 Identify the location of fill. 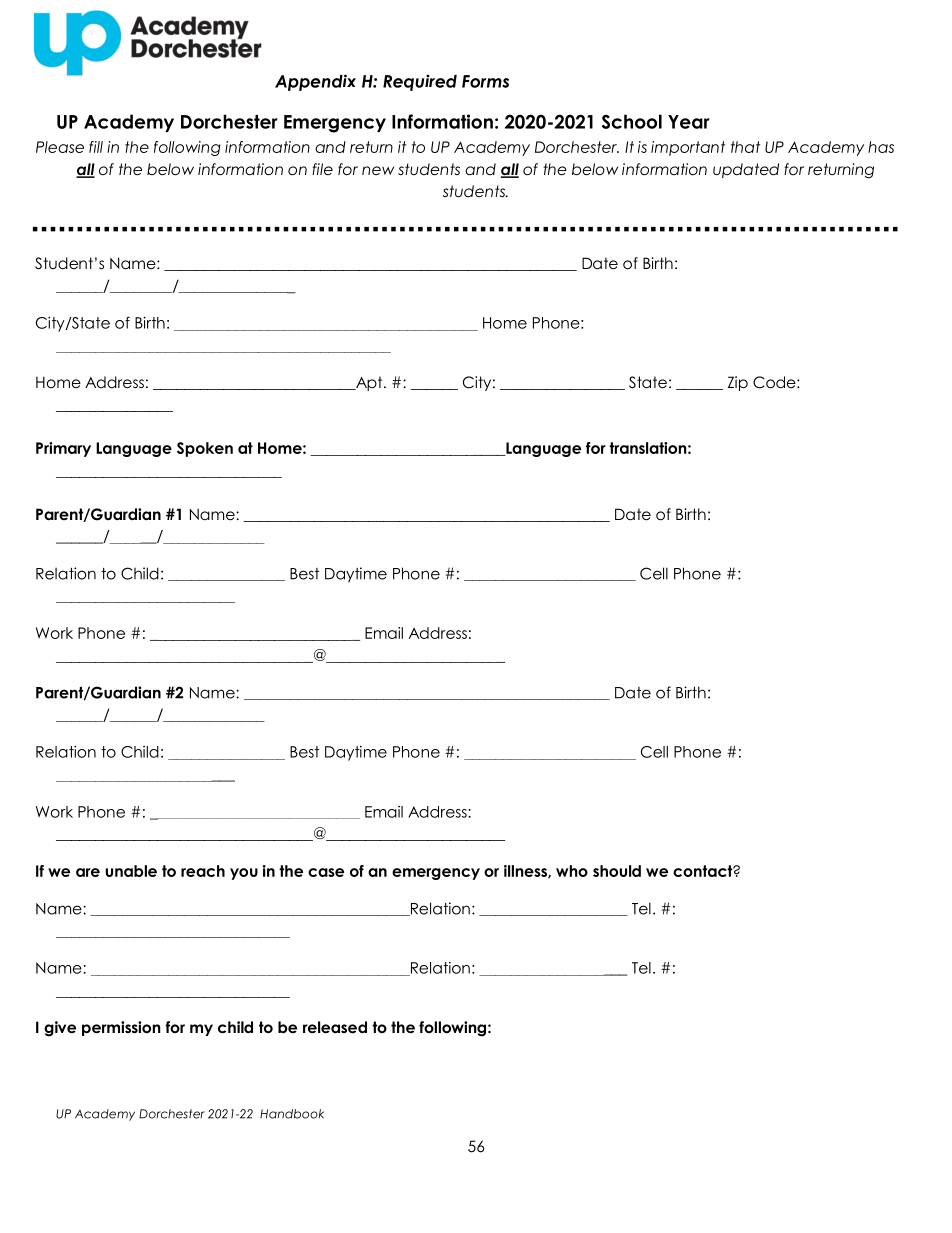
(96, 147).
